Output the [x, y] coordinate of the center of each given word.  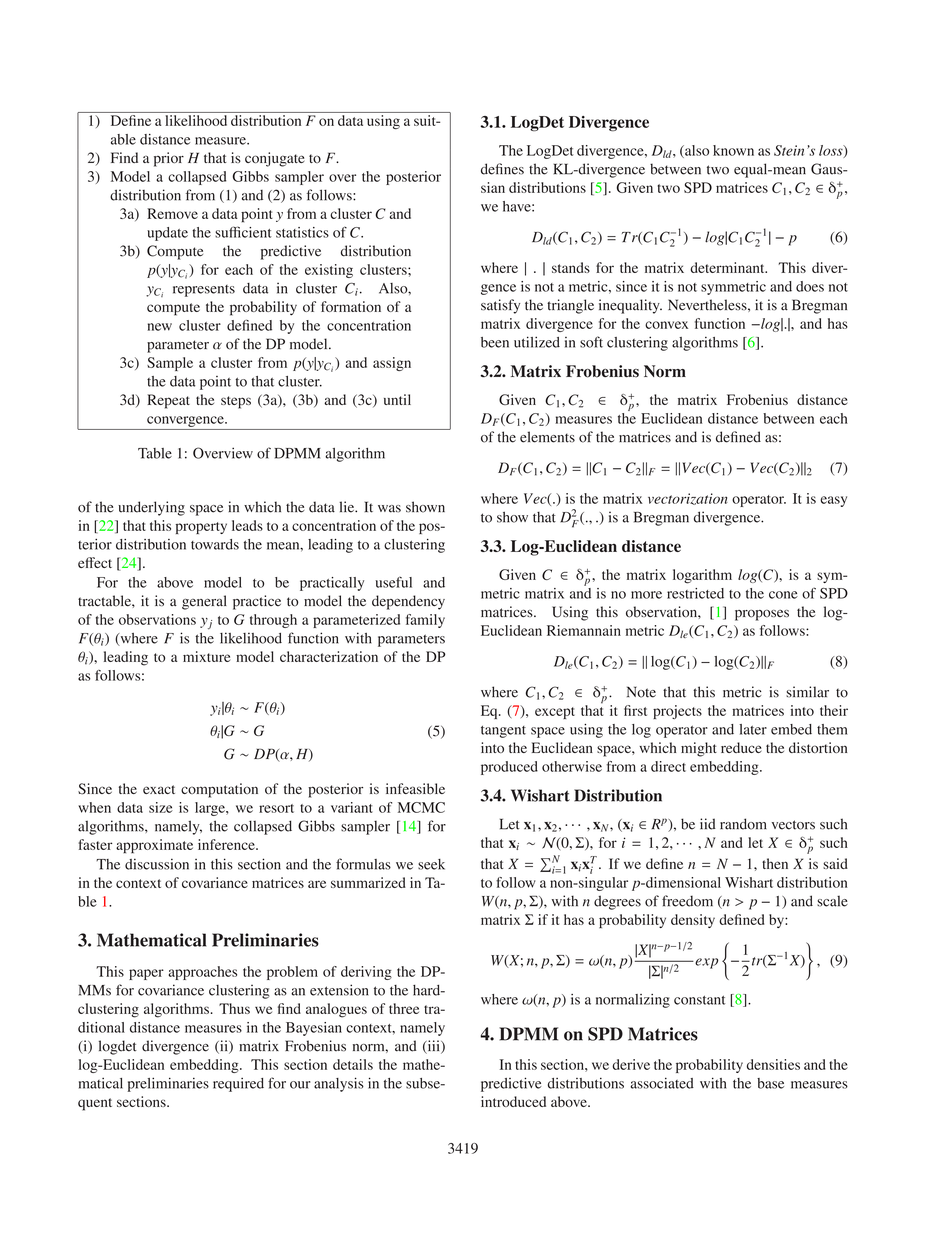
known [733, 150]
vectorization [688, 499]
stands [571, 267]
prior [169, 159]
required [238, 1085]
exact [159, 789]
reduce [741, 747]
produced [509, 768]
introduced [513, 1101]
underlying [151, 508]
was [389, 509]
